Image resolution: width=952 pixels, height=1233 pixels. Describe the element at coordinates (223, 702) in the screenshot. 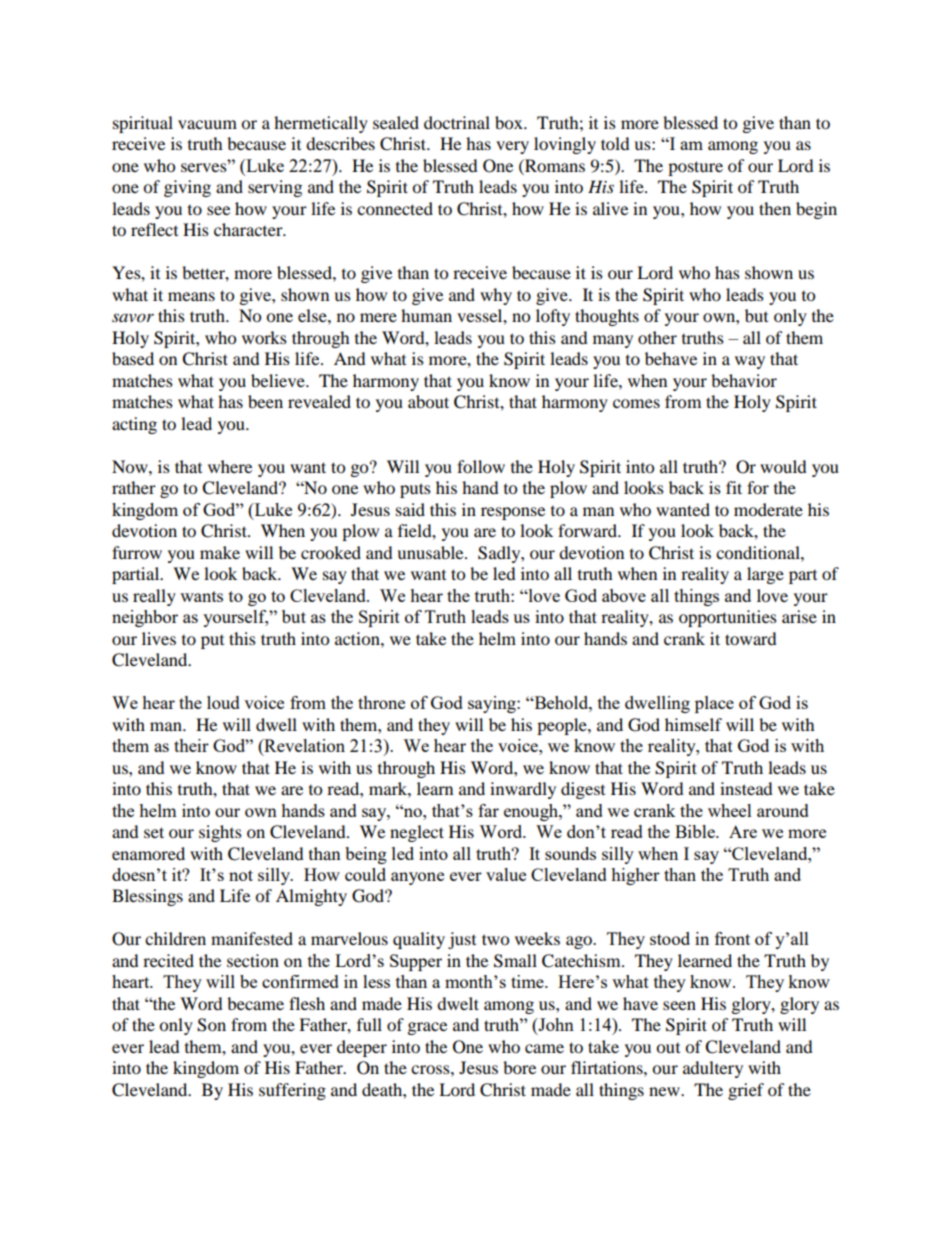

I see `loud` at that location.
